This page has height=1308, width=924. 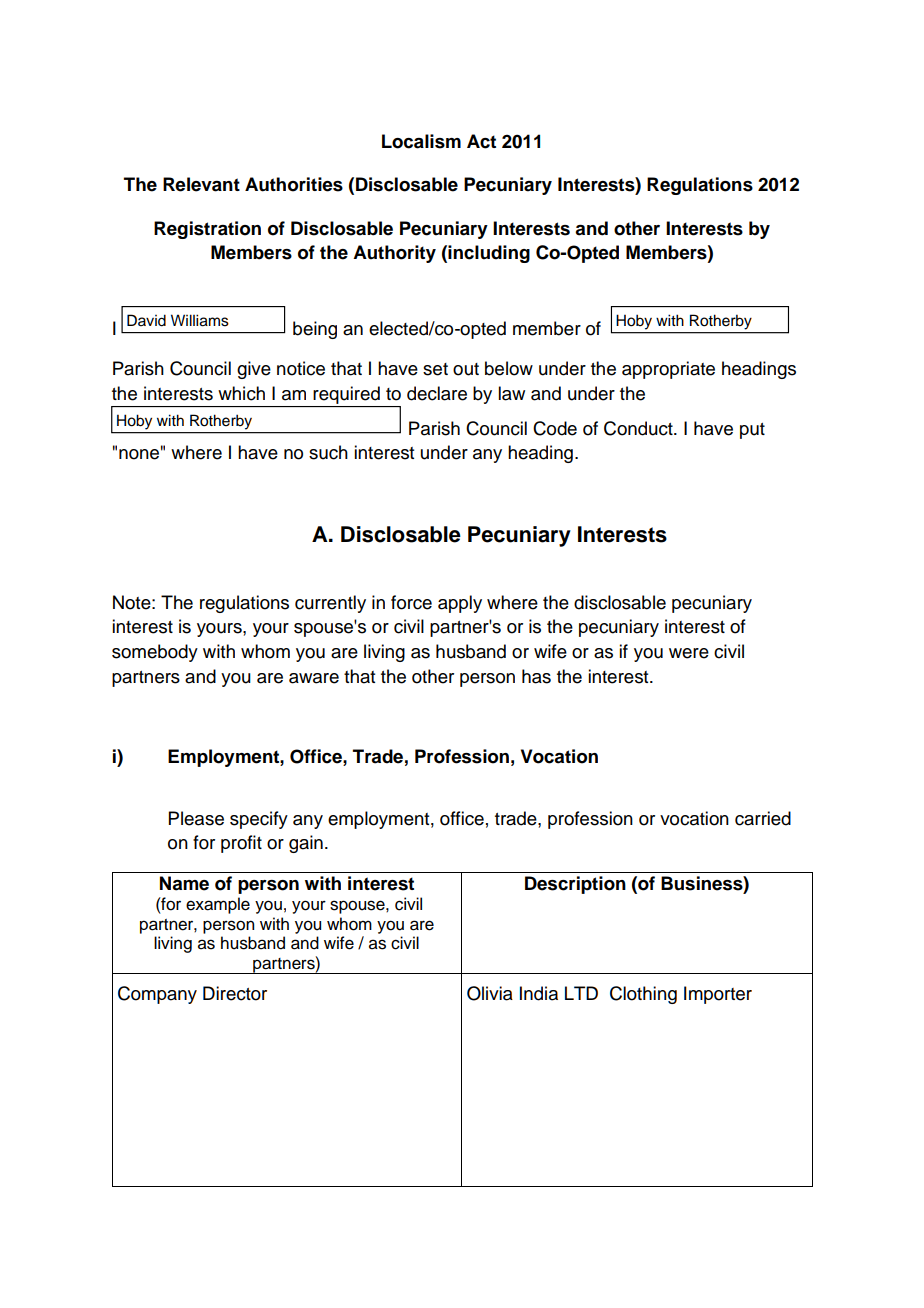 I want to click on were, so click(x=689, y=653).
